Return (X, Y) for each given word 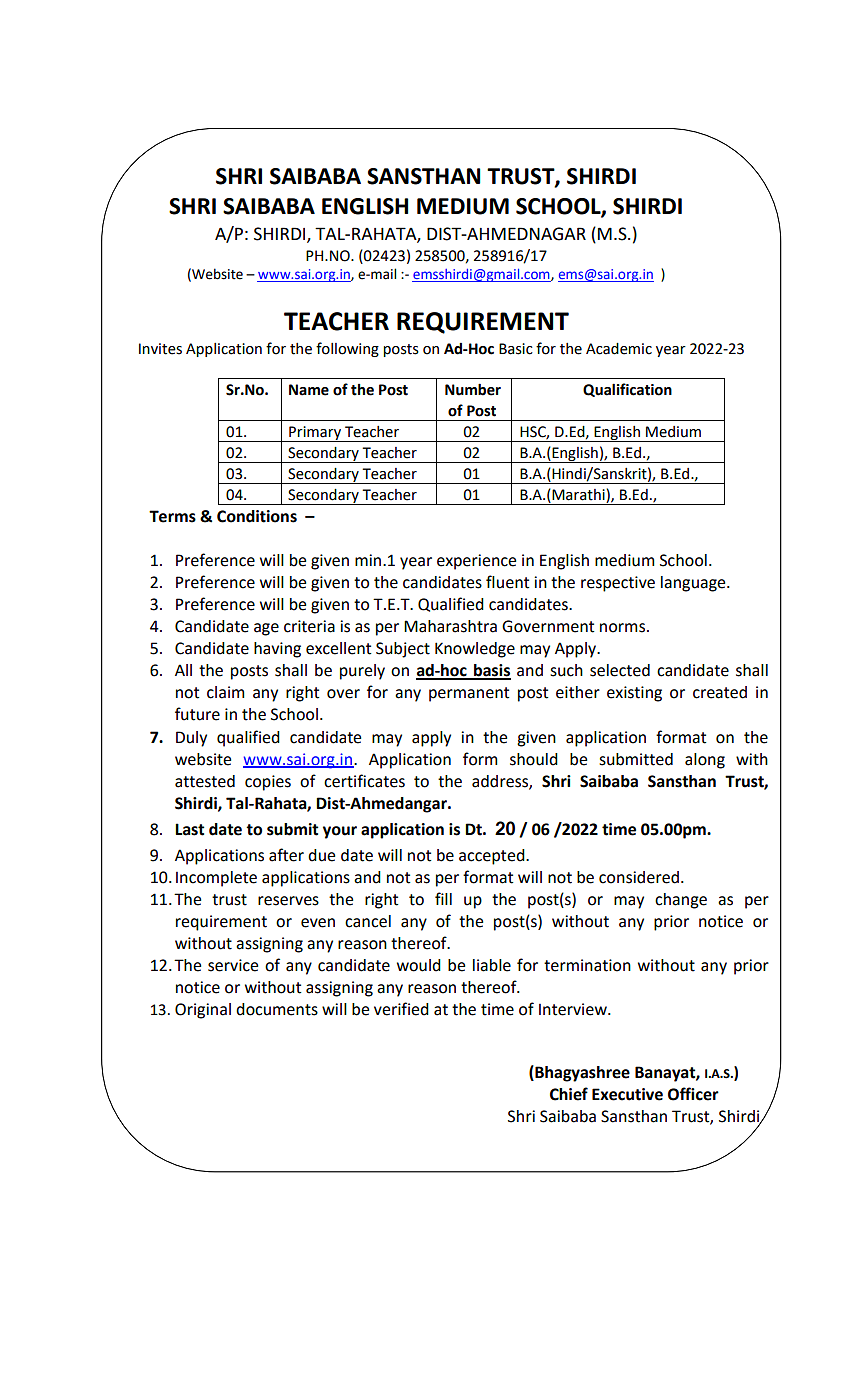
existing (634, 694)
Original (203, 1011)
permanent (469, 694)
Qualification (627, 390)
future (197, 714)
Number (473, 389)
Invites (160, 349)
